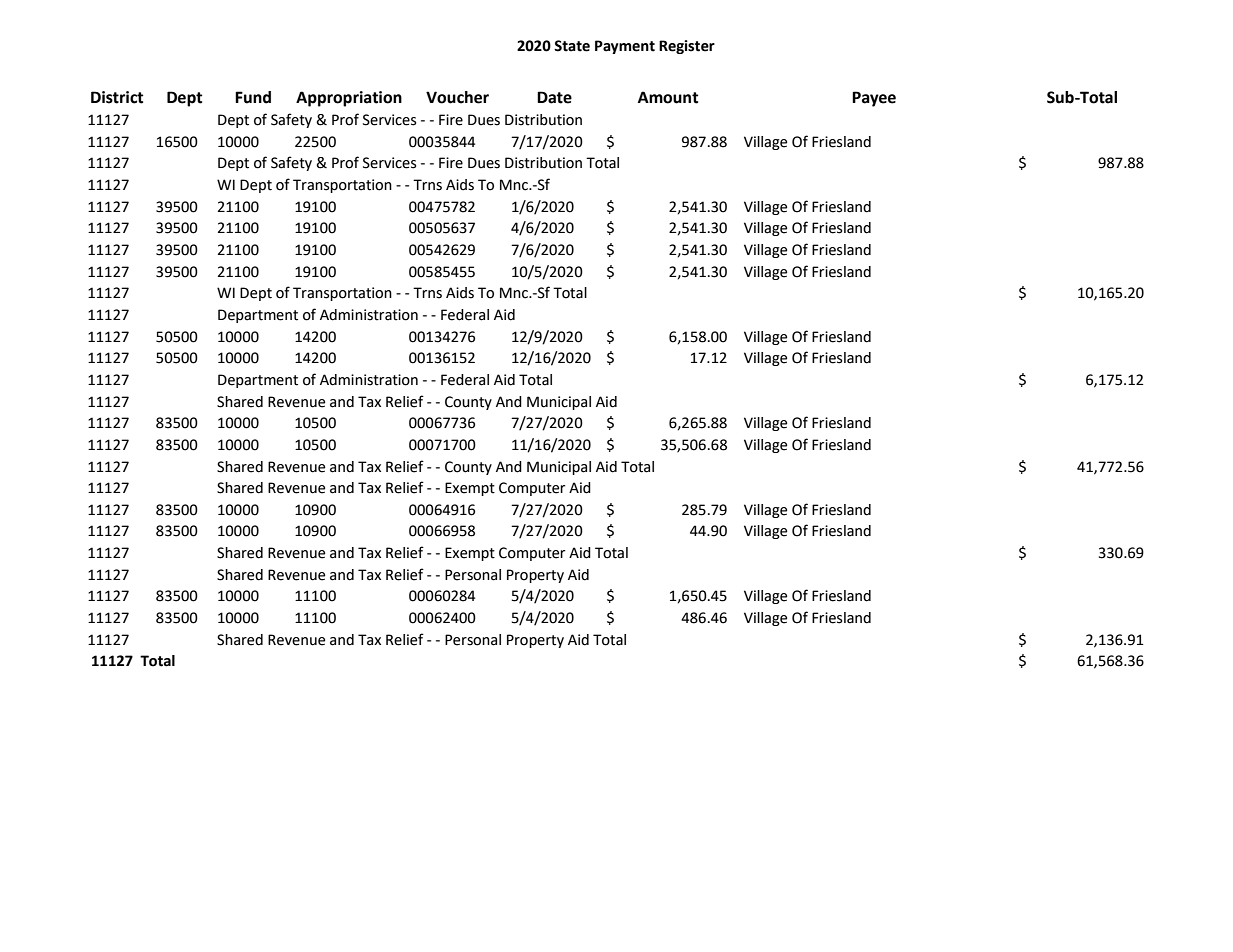 Image resolution: width=1233 pixels, height=952 pixels. I want to click on Voucher, so click(457, 97).
